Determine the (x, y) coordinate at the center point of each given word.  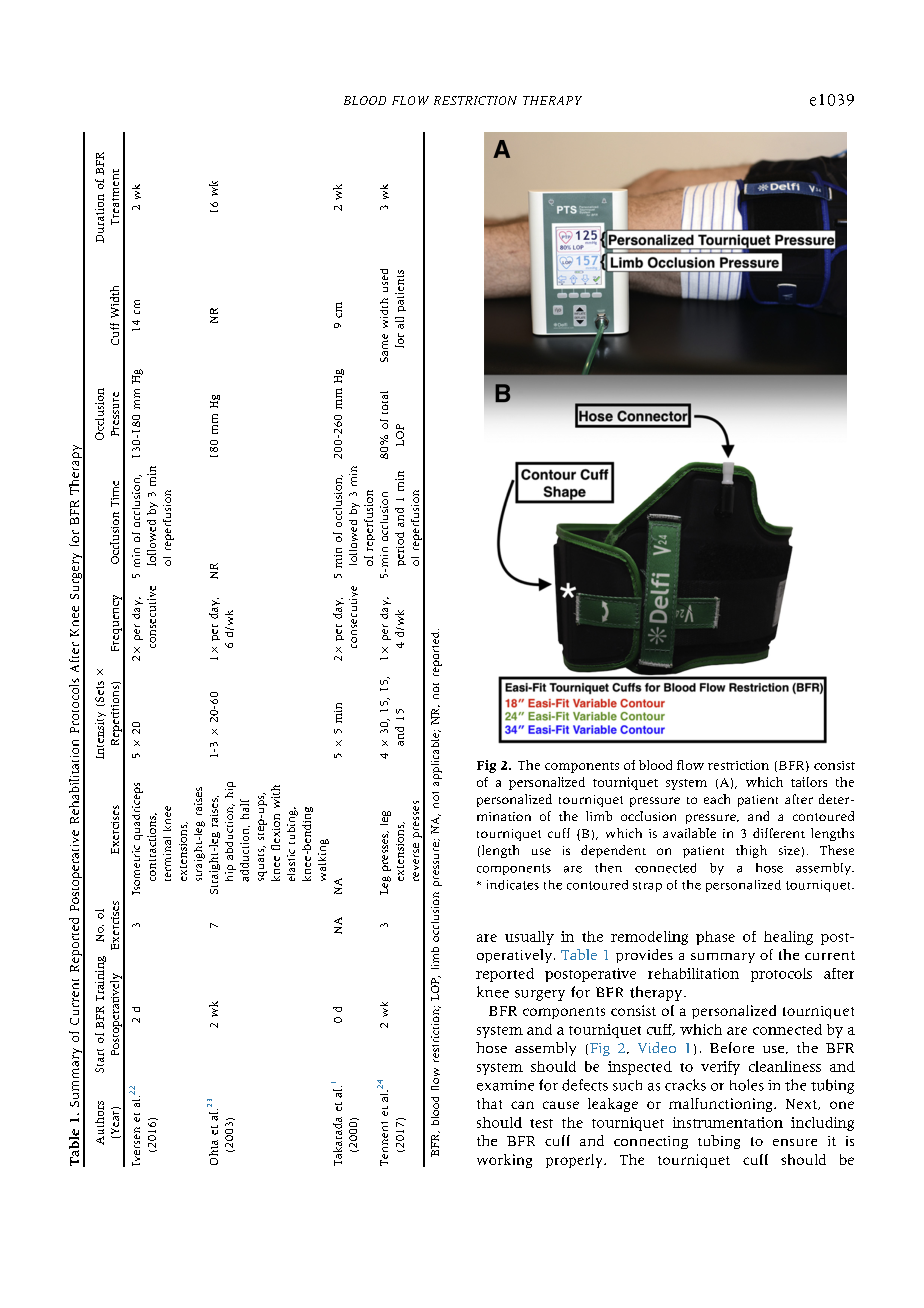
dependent (613, 851)
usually (529, 938)
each (717, 799)
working (504, 1161)
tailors (809, 782)
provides (644, 956)
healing (788, 938)
